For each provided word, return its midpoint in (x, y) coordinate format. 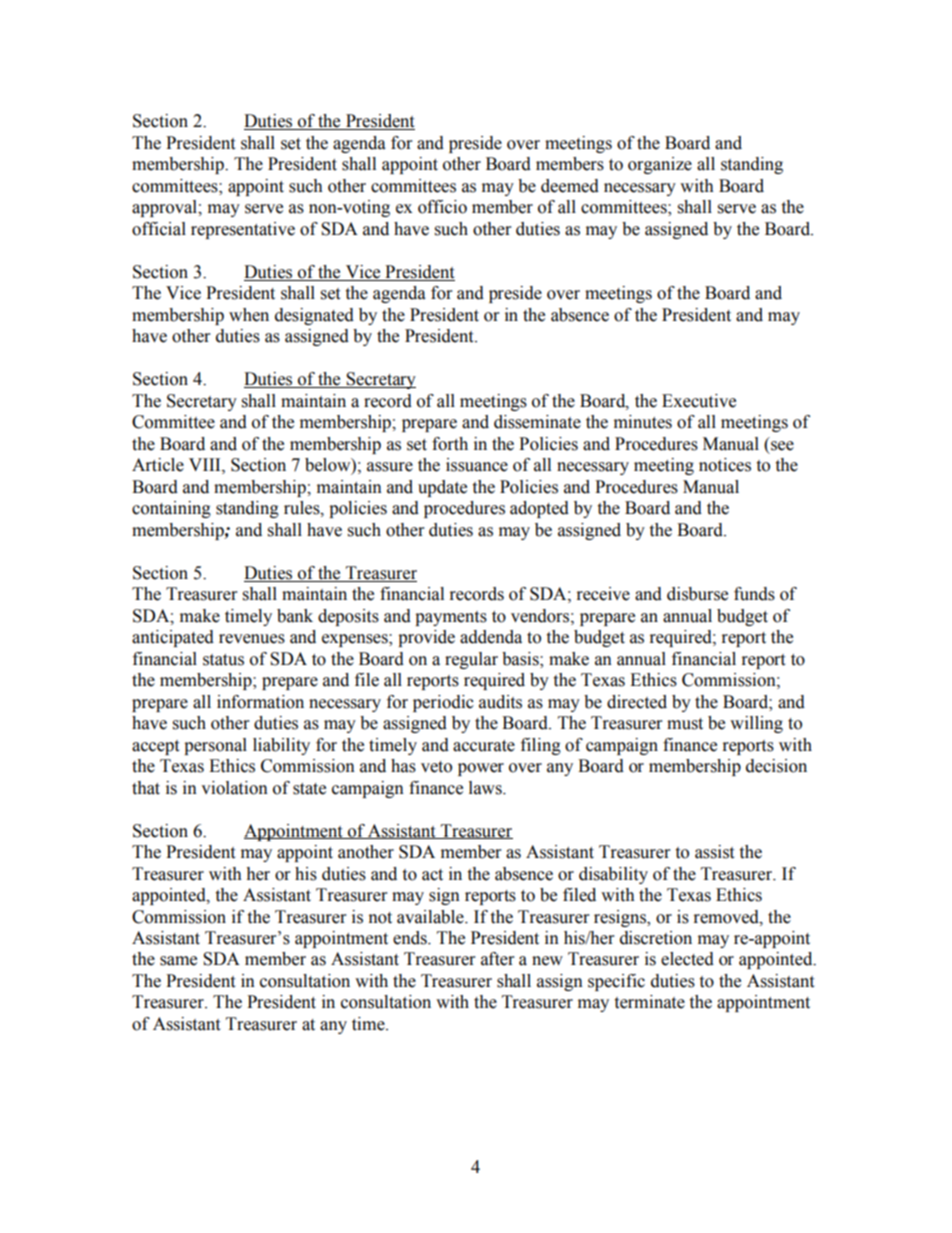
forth (450, 444)
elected (687, 959)
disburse (697, 594)
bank (295, 616)
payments (451, 618)
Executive (699, 401)
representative (243, 230)
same (178, 961)
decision (776, 766)
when (249, 315)
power (481, 769)
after (497, 959)
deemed (570, 186)
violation (234, 788)
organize (660, 165)
